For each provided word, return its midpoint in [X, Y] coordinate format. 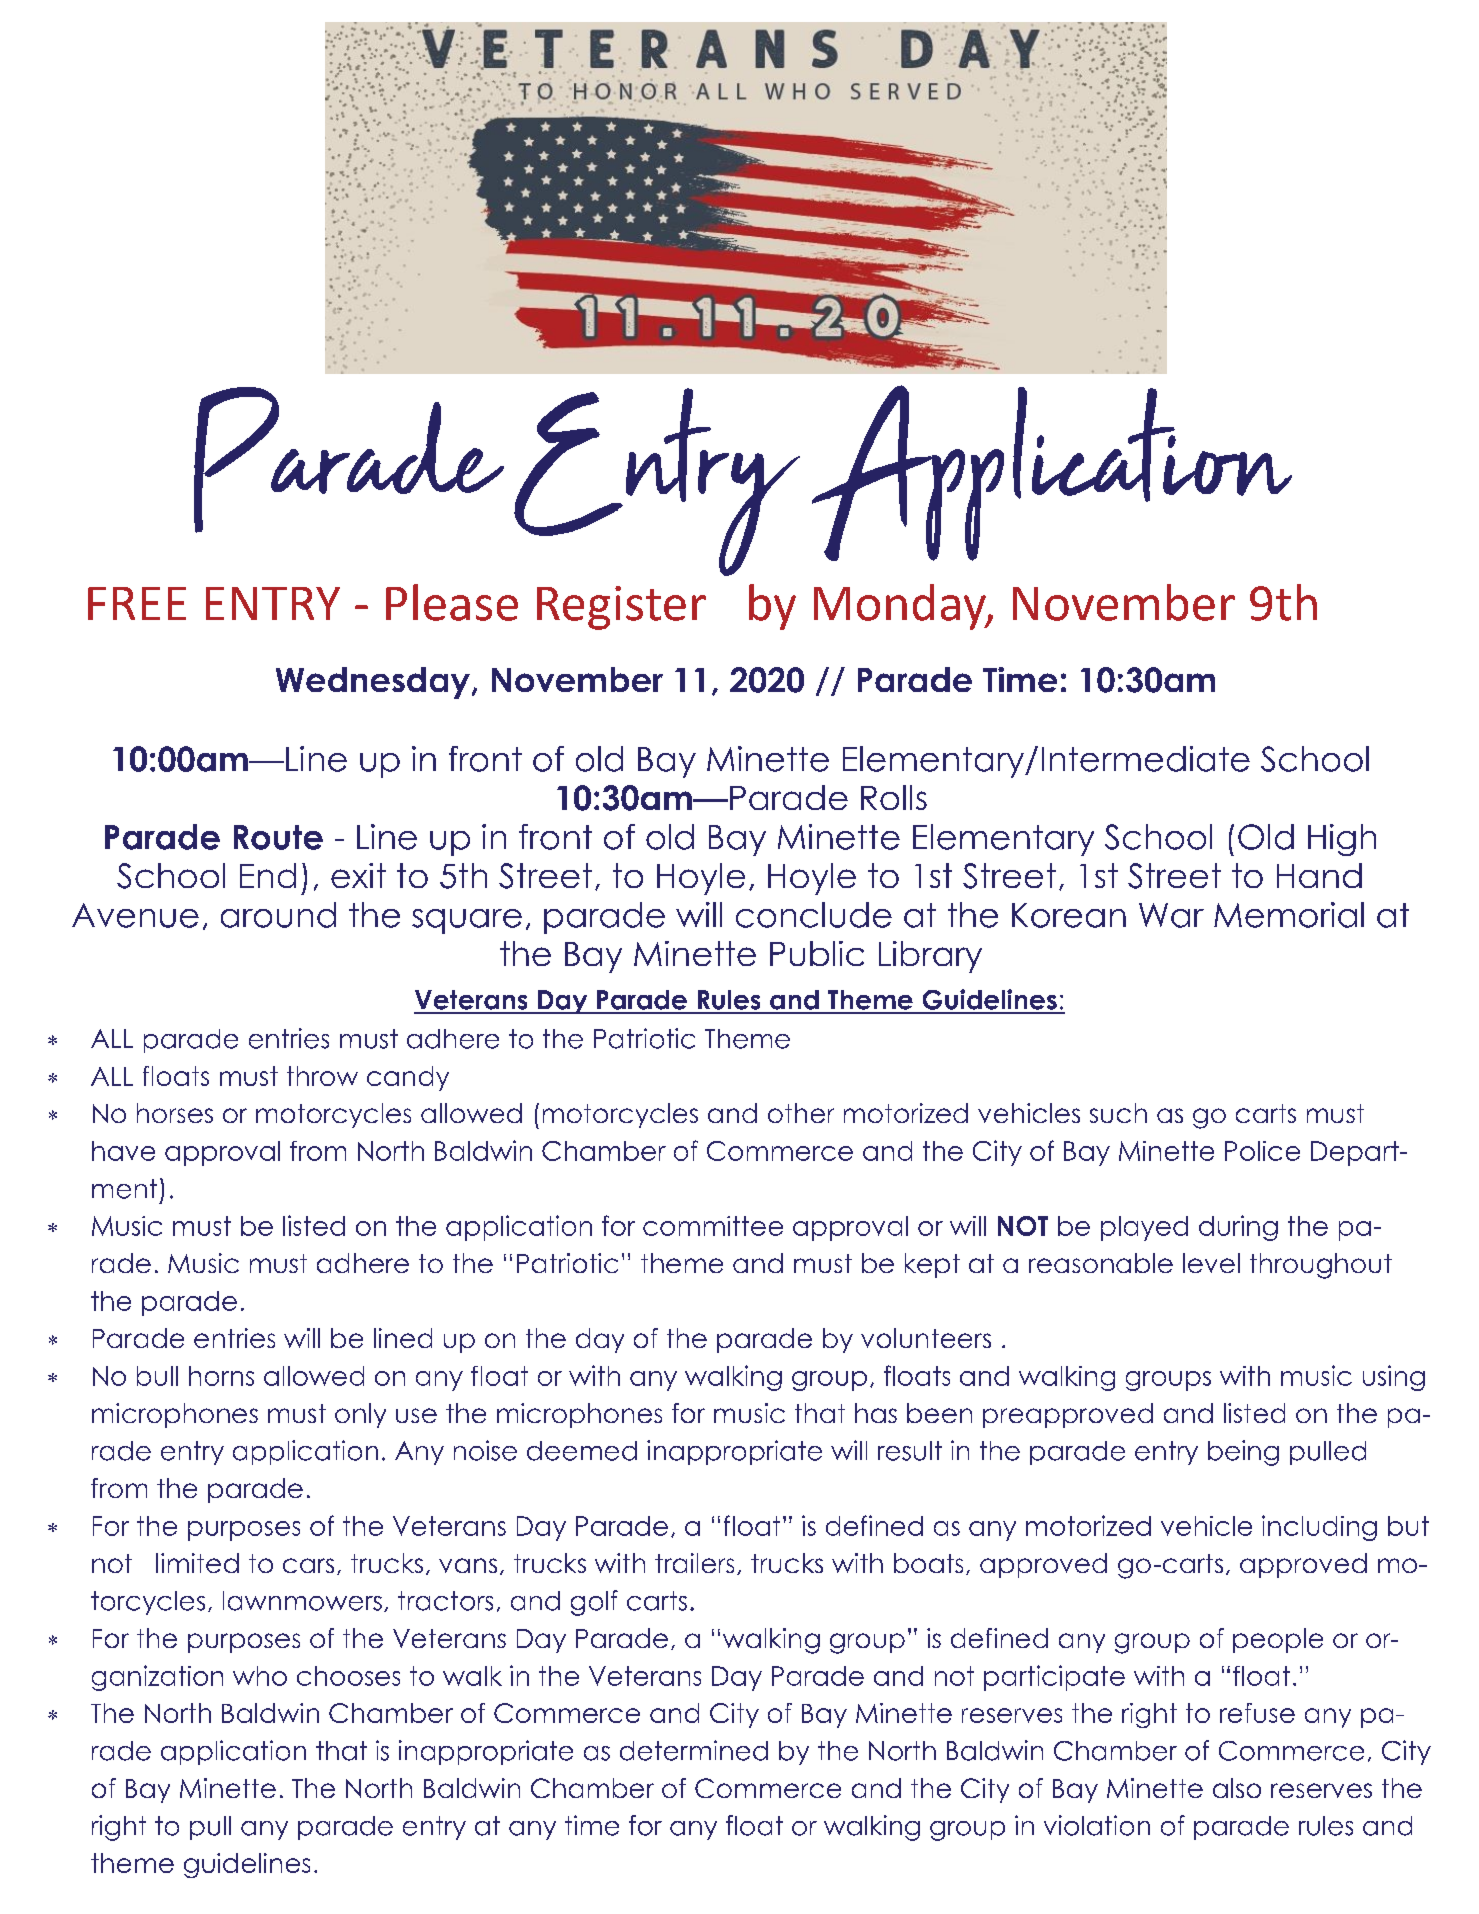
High [1342, 840]
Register [621, 608]
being [1243, 1453]
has [876, 1413]
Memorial [1289, 915]
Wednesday [373, 683]
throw [322, 1076]
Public [817, 953]
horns [221, 1376]
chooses [348, 1676]
